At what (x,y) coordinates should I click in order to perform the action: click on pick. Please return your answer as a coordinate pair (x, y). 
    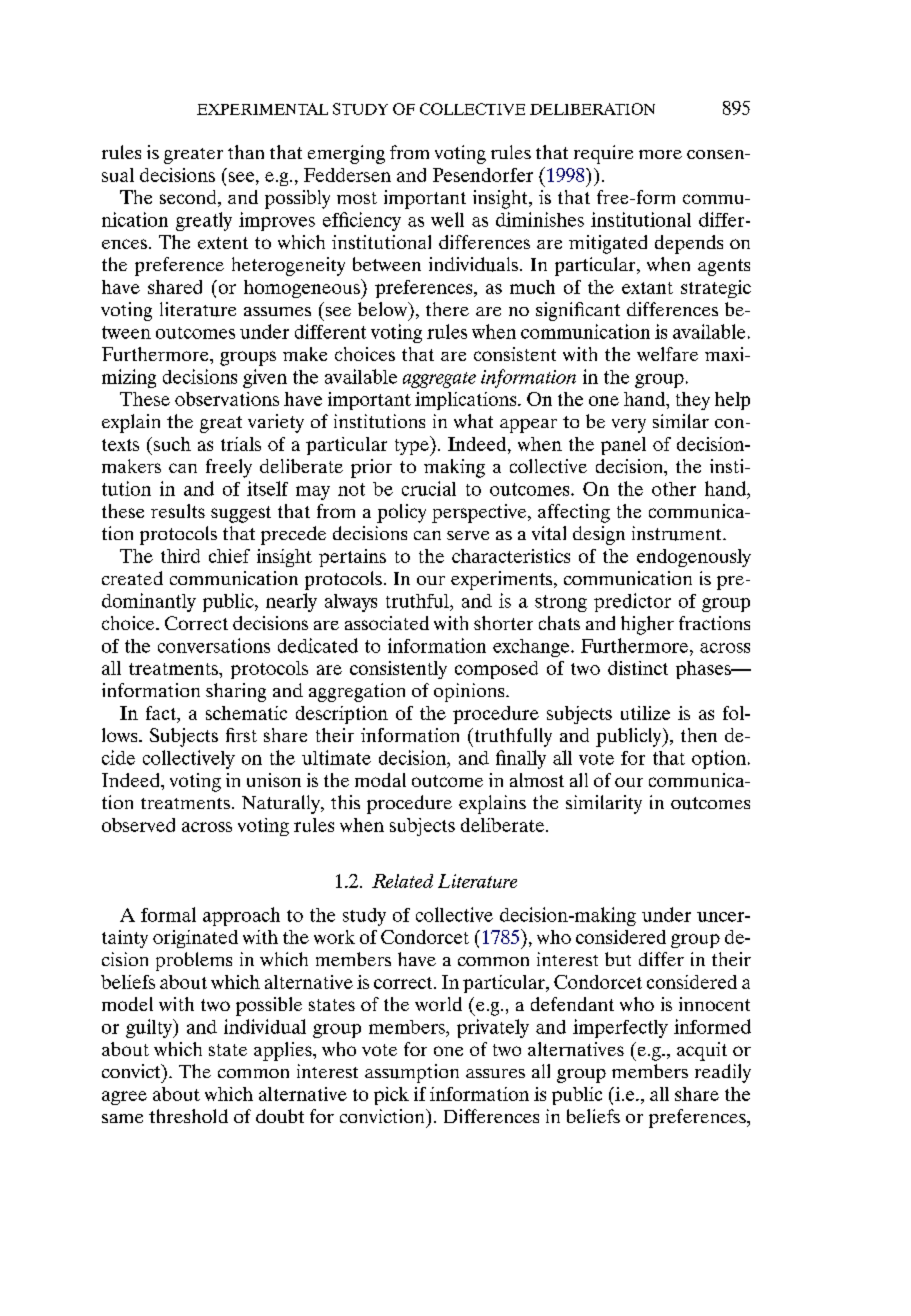
    Looking at the image, I should click on (391, 1096).
